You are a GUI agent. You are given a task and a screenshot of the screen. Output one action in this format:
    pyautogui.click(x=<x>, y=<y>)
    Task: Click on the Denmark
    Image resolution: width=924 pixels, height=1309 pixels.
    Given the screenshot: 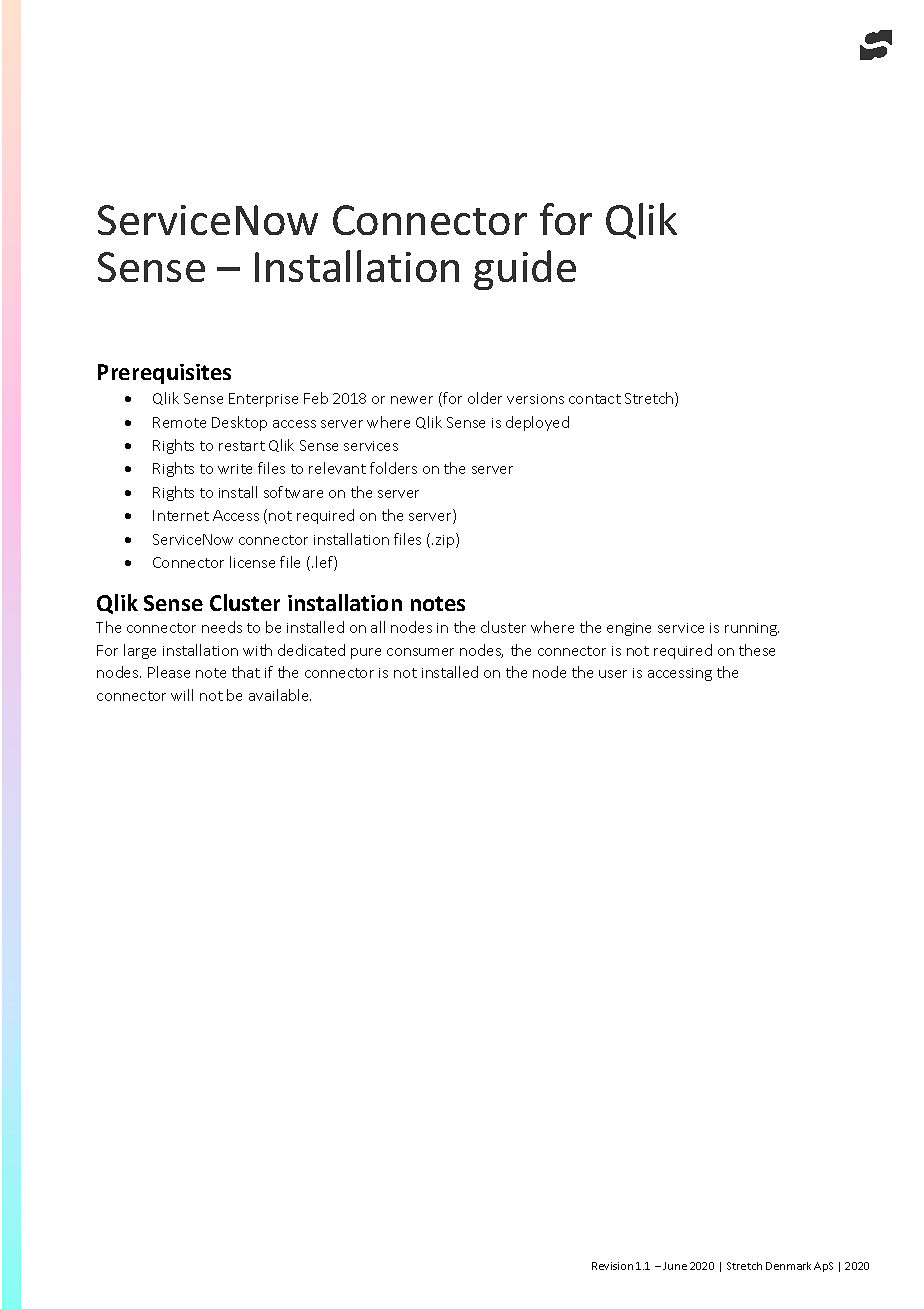 What is the action you would take?
    pyautogui.click(x=788, y=1266)
